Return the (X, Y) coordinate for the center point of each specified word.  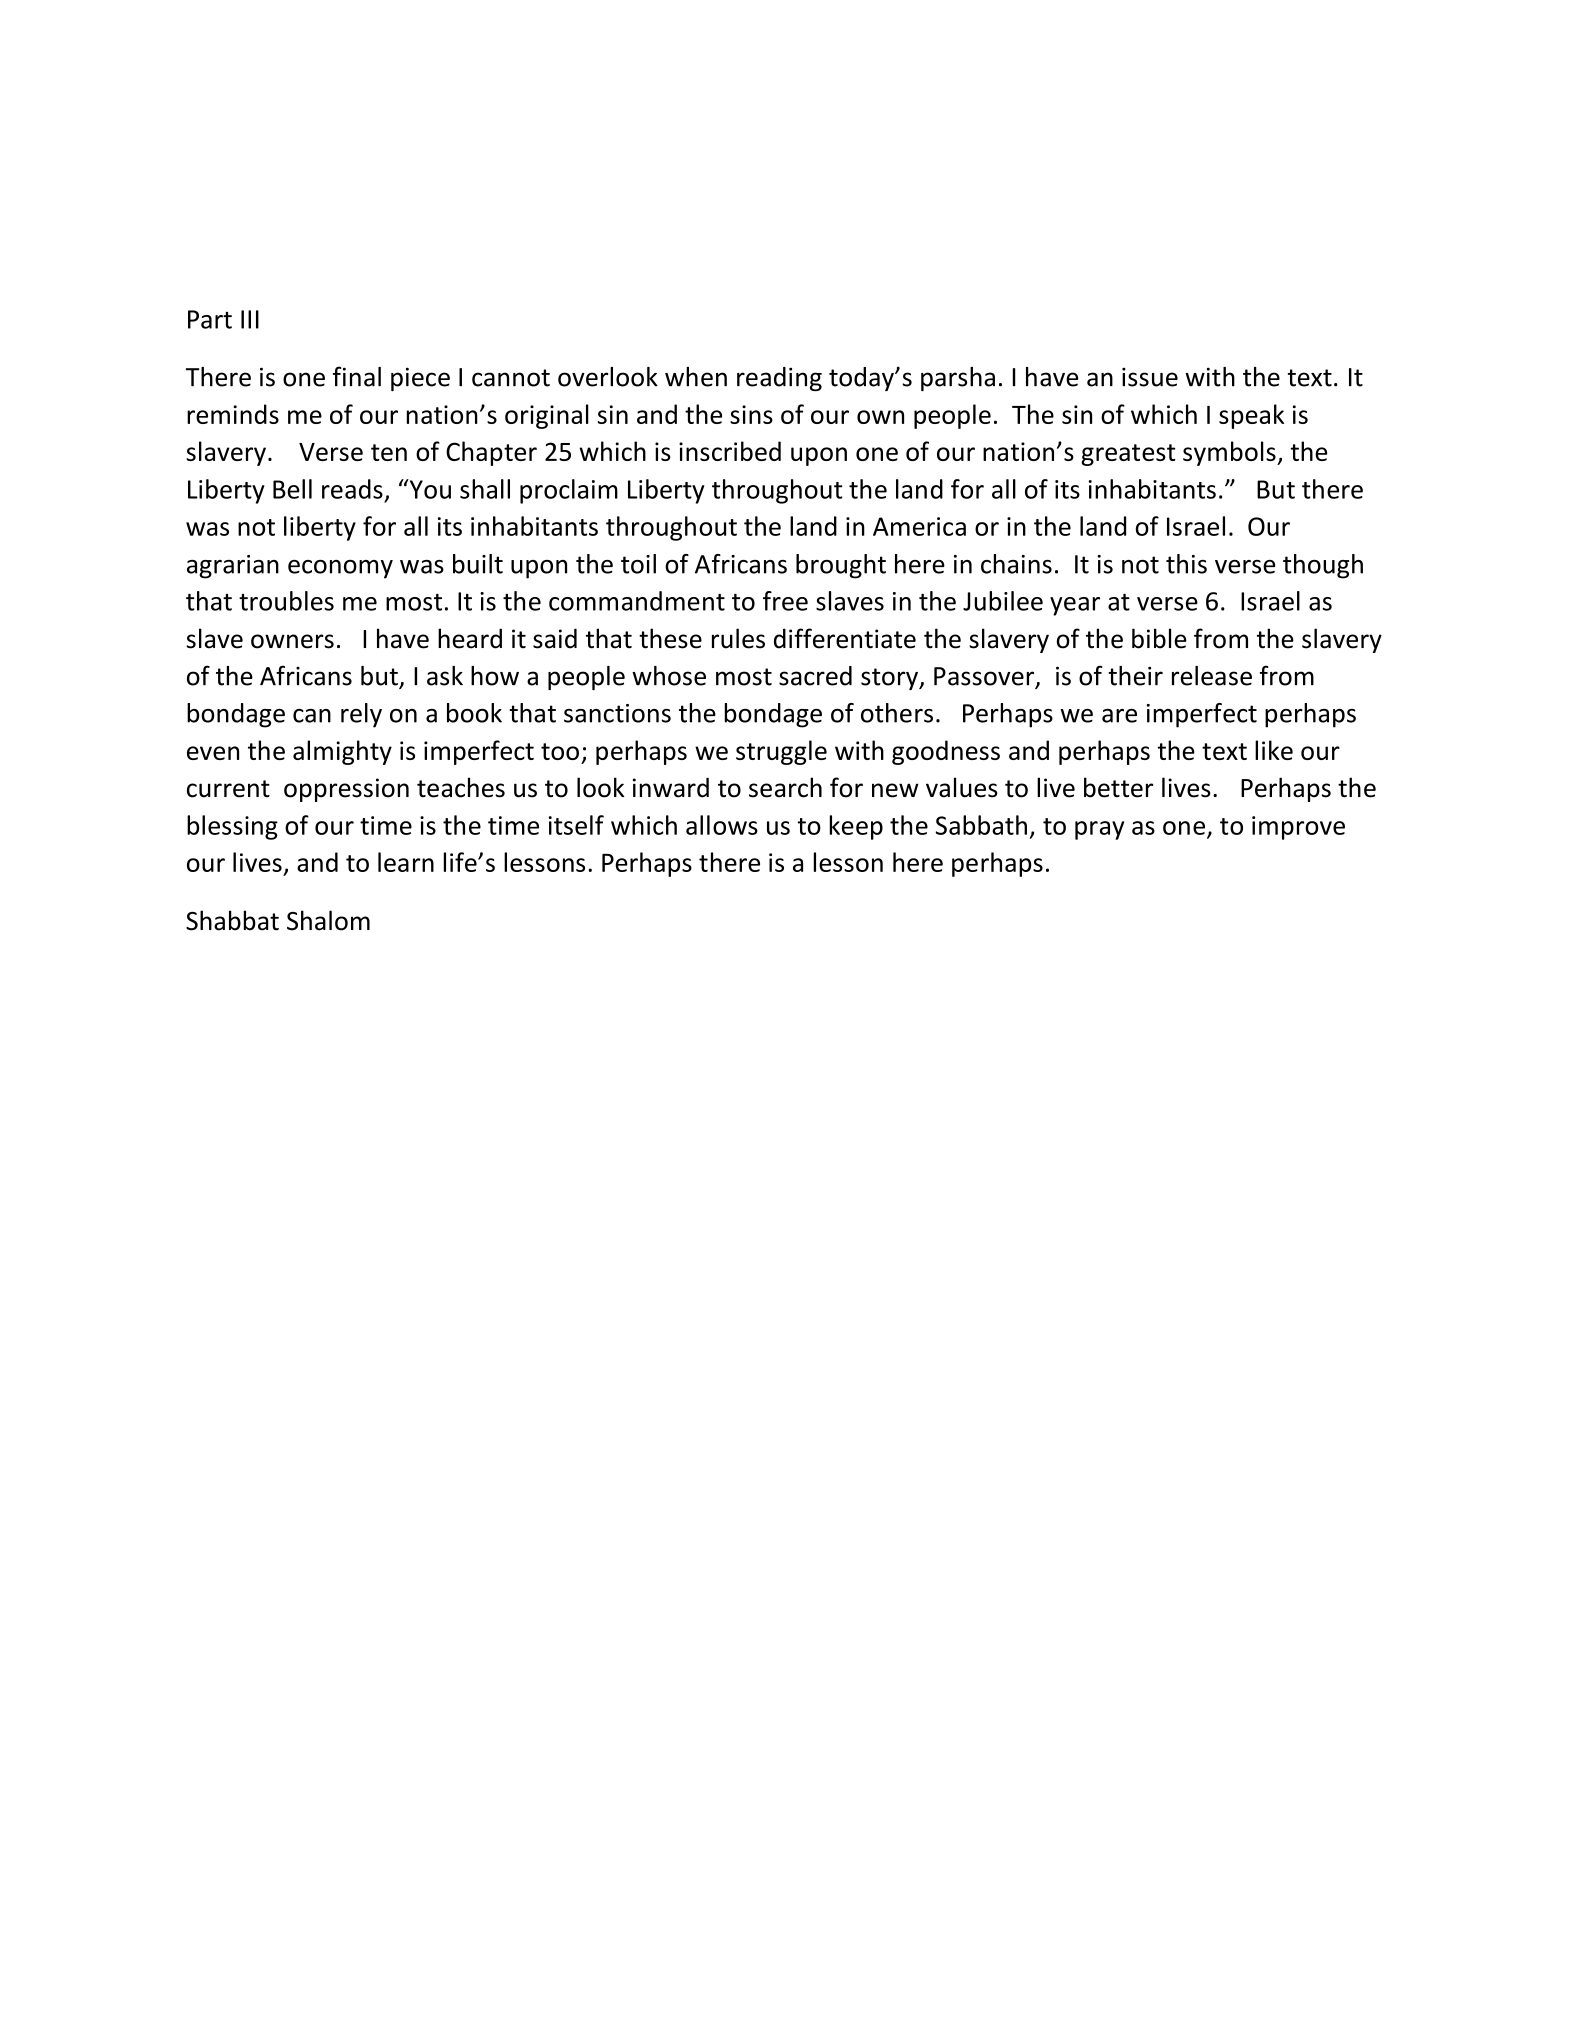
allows (722, 825)
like (1274, 750)
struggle (781, 752)
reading (779, 379)
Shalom (328, 920)
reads (352, 489)
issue (1150, 377)
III (250, 319)
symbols (1230, 453)
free (785, 601)
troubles (286, 601)
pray (1099, 830)
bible (1159, 638)
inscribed (730, 451)
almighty (342, 752)
